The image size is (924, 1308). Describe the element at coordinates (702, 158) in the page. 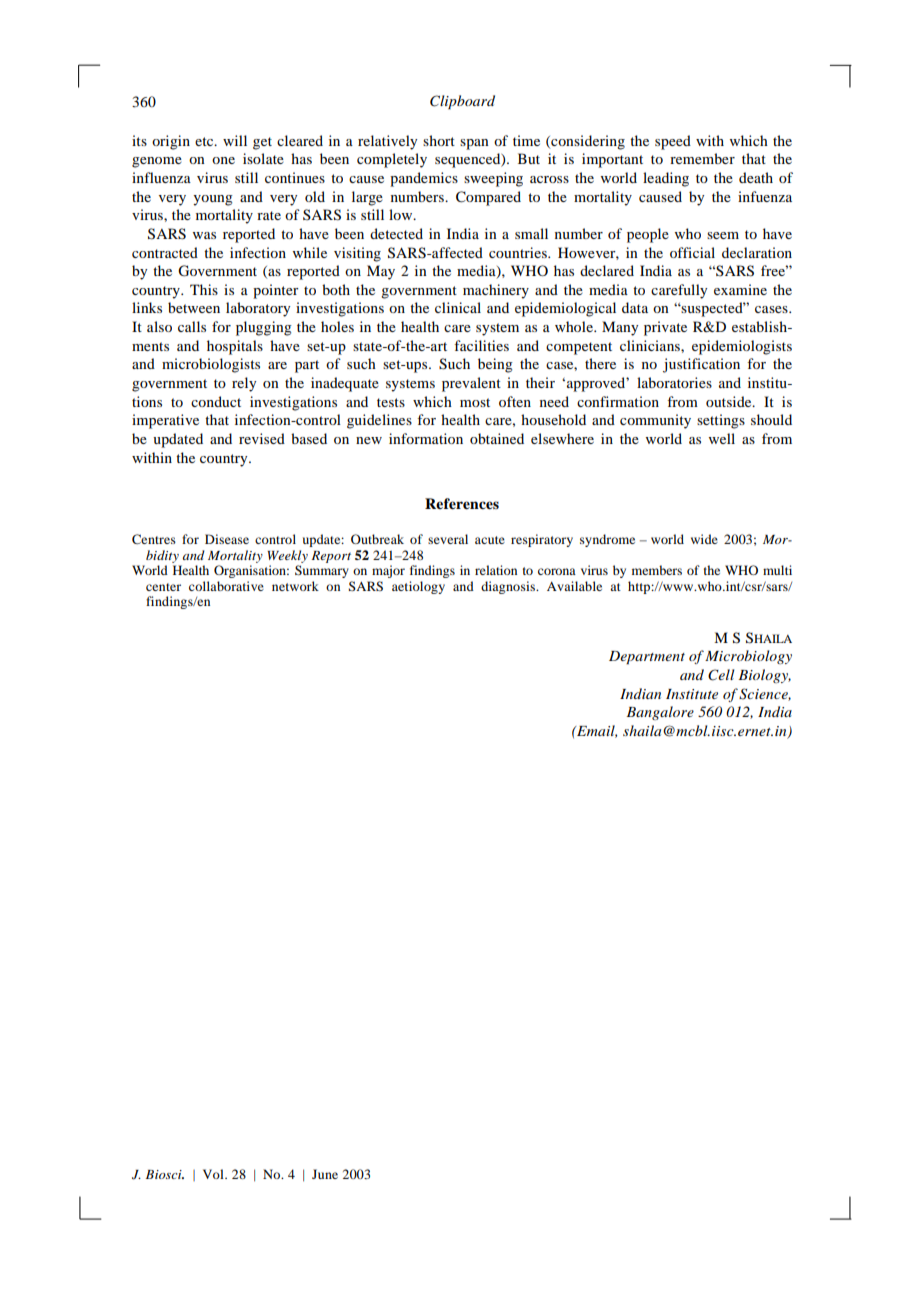

I see `remember` at that location.
